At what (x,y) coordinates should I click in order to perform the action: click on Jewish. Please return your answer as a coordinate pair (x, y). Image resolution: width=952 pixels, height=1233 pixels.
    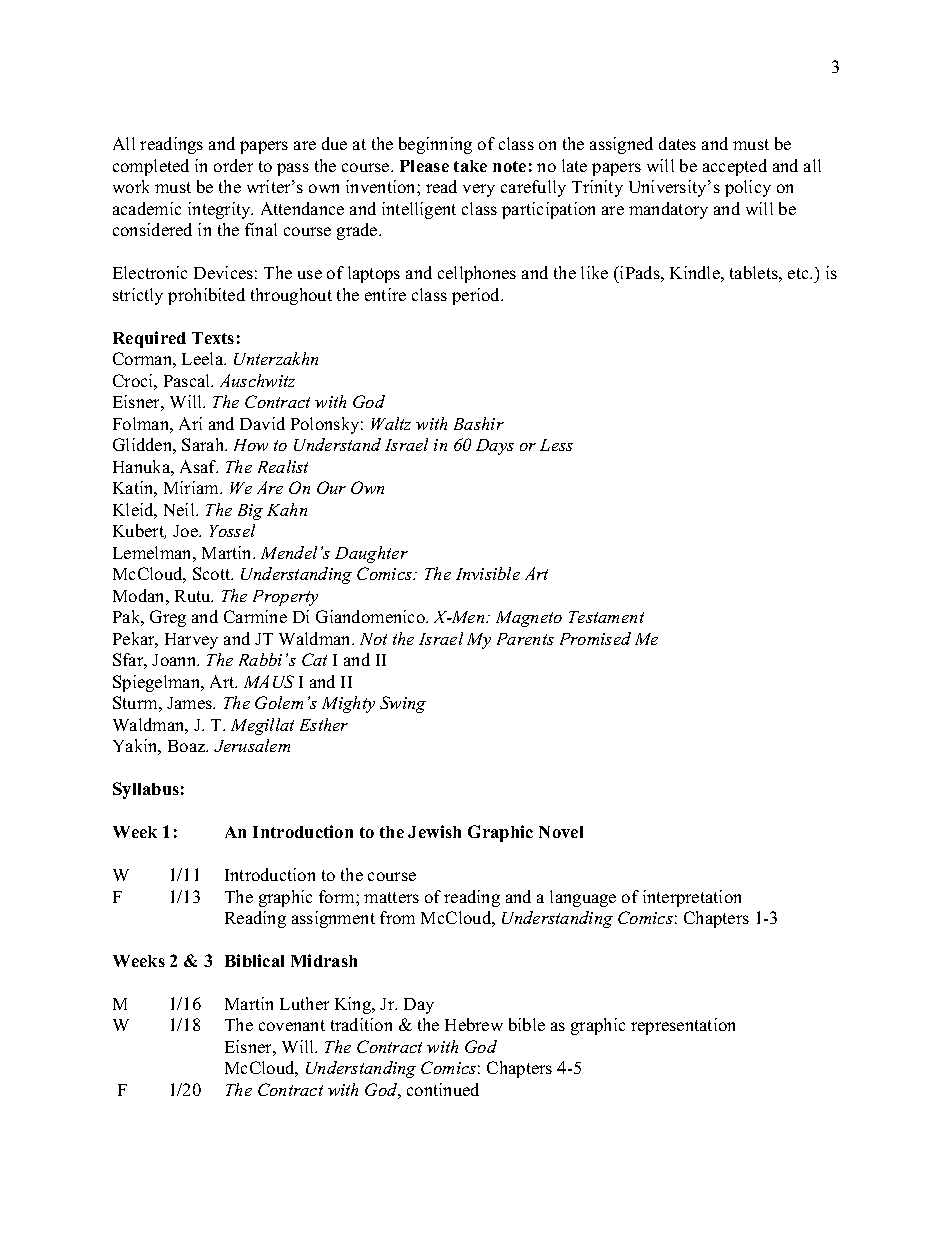
    Looking at the image, I should click on (434, 831).
